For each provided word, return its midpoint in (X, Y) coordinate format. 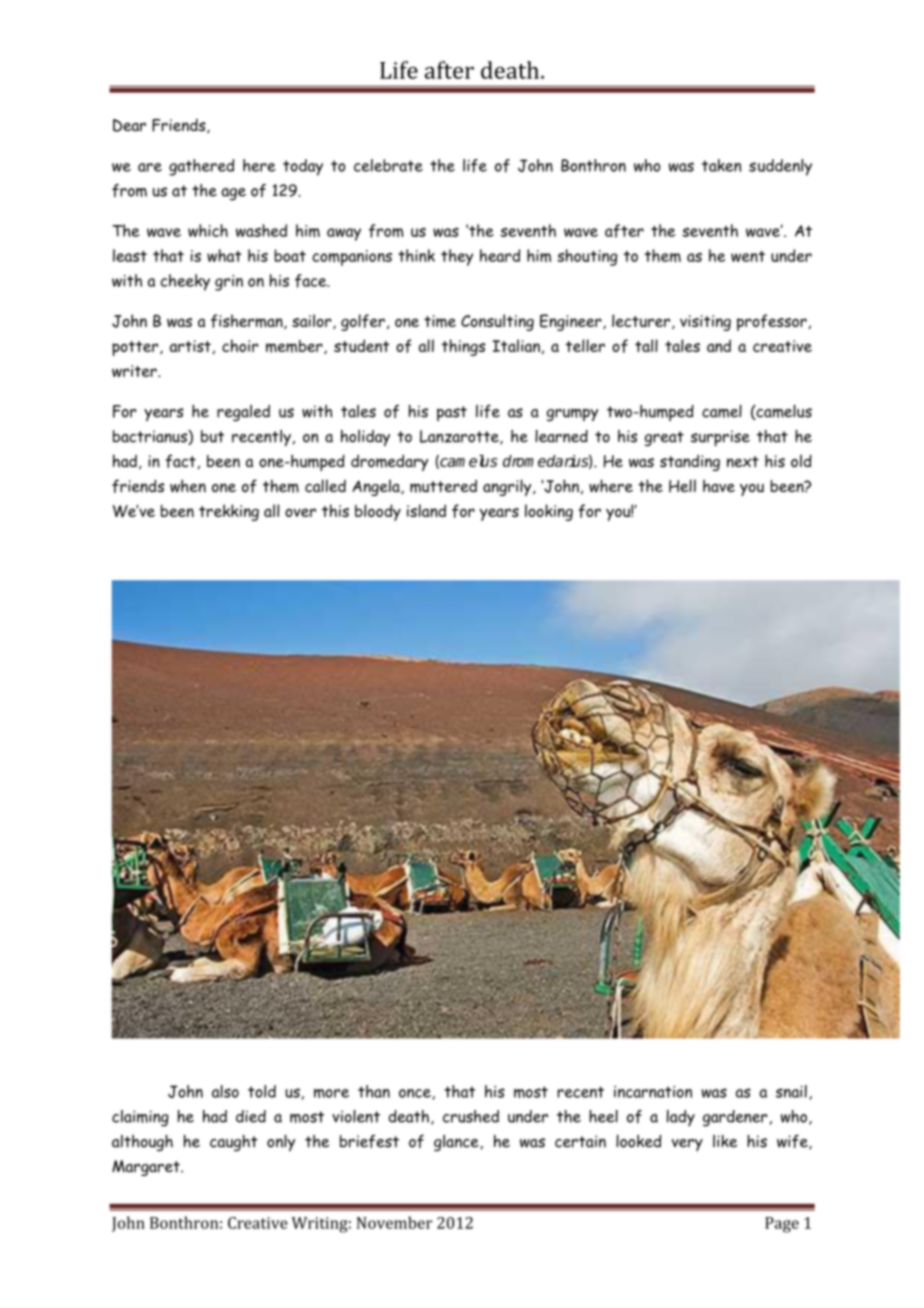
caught (234, 1143)
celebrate (388, 165)
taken (722, 165)
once (416, 1094)
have (719, 486)
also (225, 1091)
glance (457, 1142)
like (725, 1141)
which (208, 230)
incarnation (653, 1092)
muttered (443, 486)
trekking (229, 512)
